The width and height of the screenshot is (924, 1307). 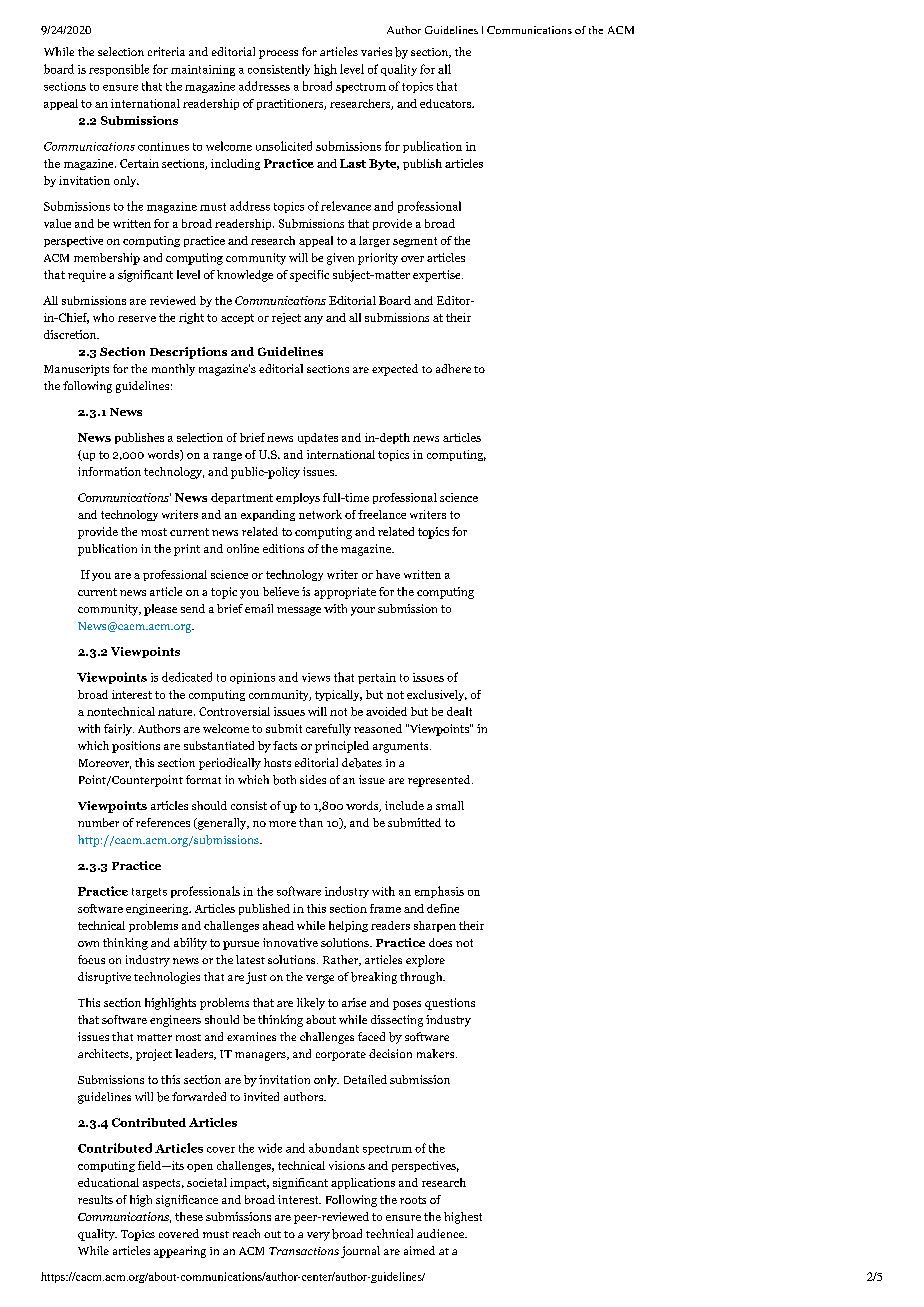 What do you see at coordinates (278, 54) in the screenshot?
I see `process` at bounding box center [278, 54].
